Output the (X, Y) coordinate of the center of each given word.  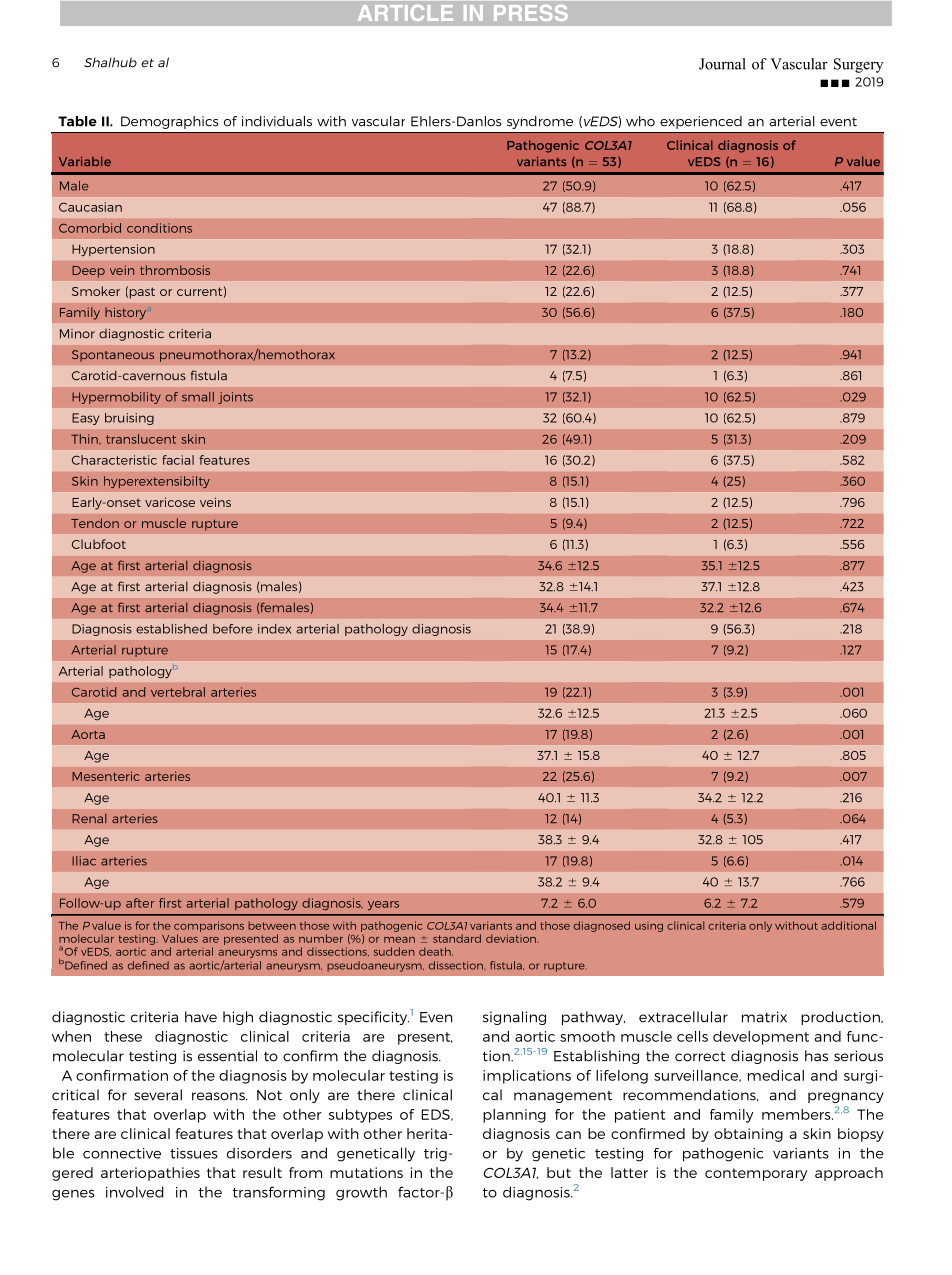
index (274, 629)
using (649, 928)
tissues (194, 1153)
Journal (722, 64)
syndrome (540, 122)
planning (514, 1116)
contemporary (756, 1174)
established (171, 629)
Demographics (170, 122)
